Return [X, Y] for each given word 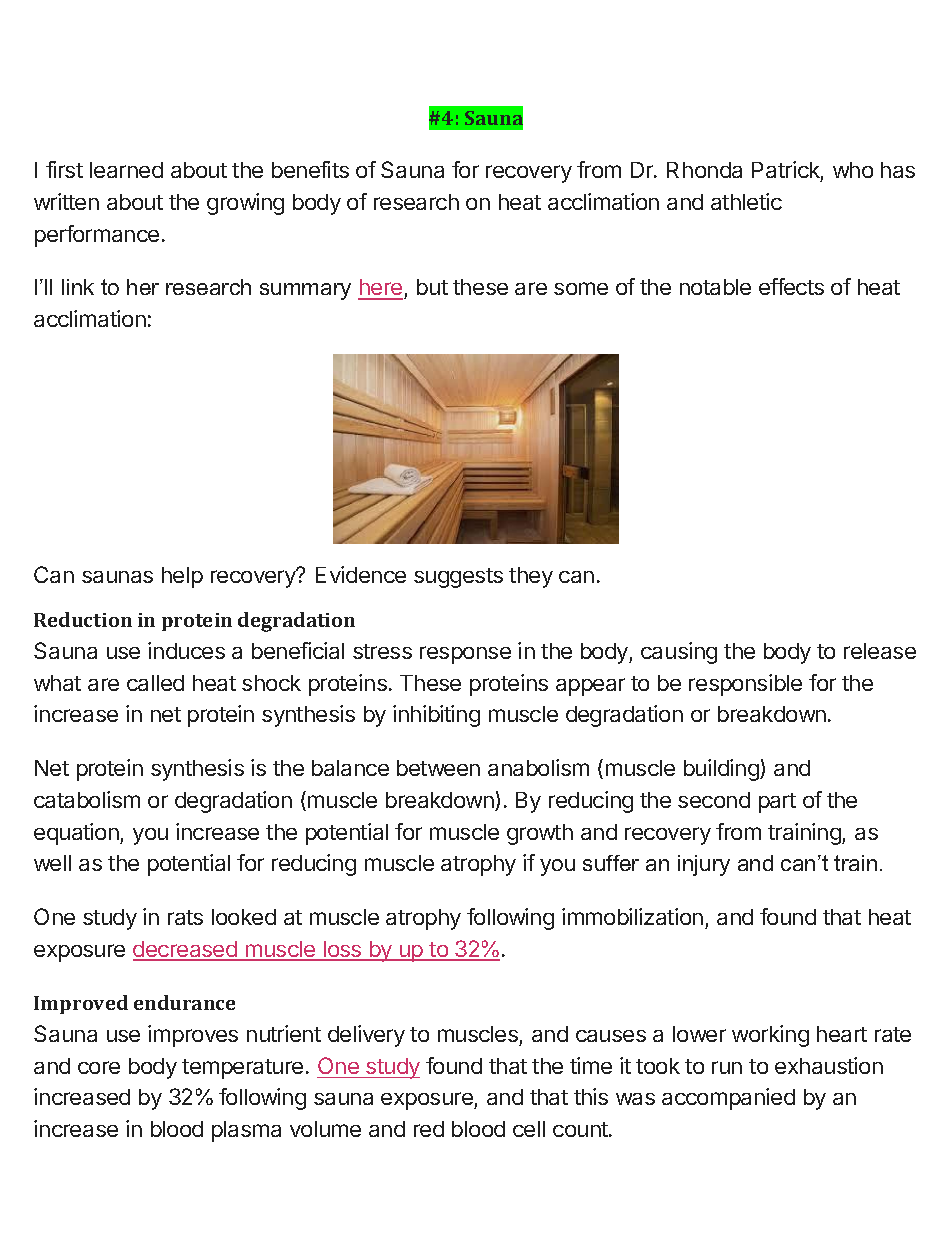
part [777, 803]
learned [126, 170]
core [99, 1067]
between [438, 768]
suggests [458, 578]
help [182, 577]
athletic [746, 201]
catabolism [87, 799]
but [432, 287]
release [880, 651]
